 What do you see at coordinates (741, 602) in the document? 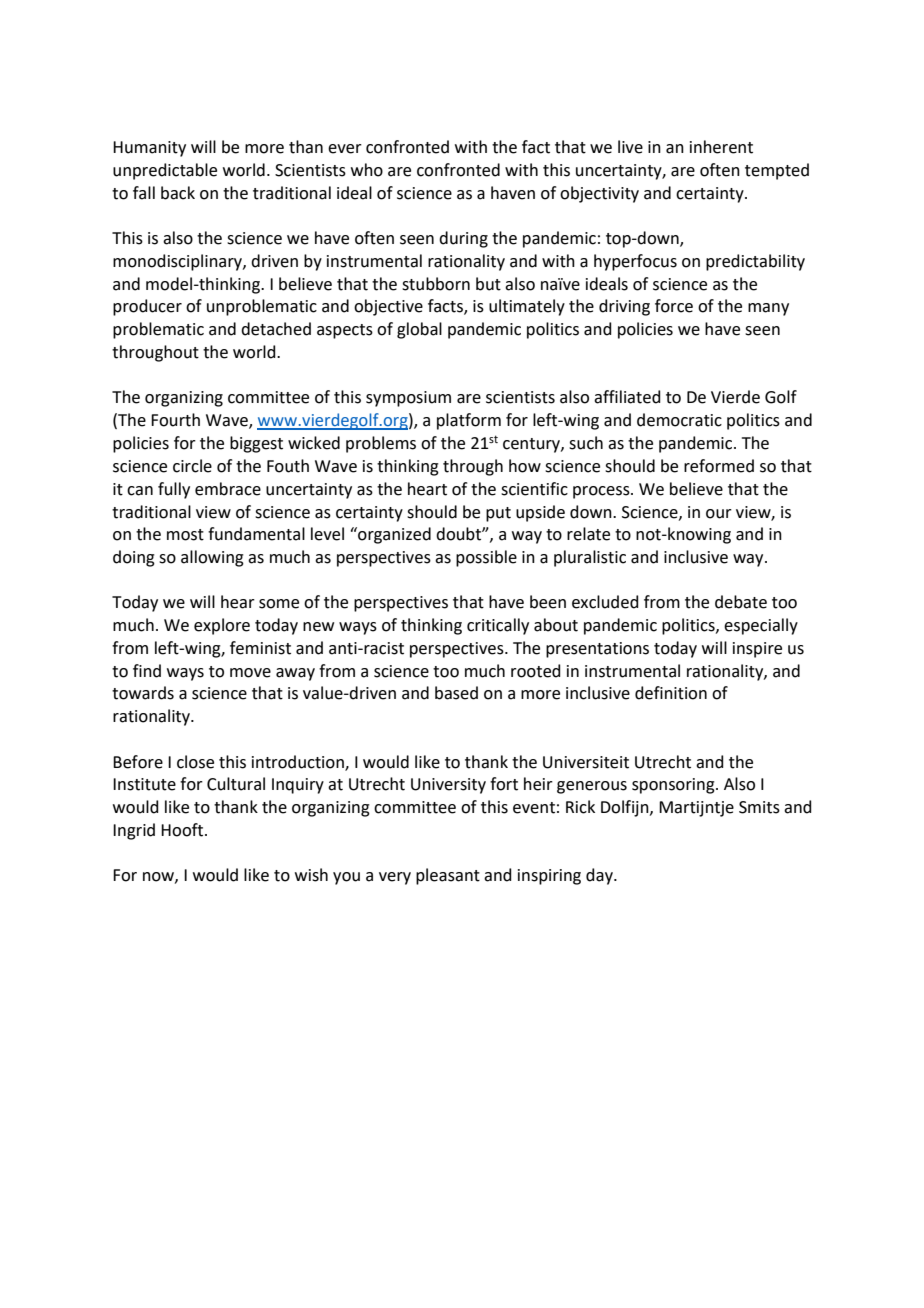
I see `debate` at bounding box center [741, 602].
